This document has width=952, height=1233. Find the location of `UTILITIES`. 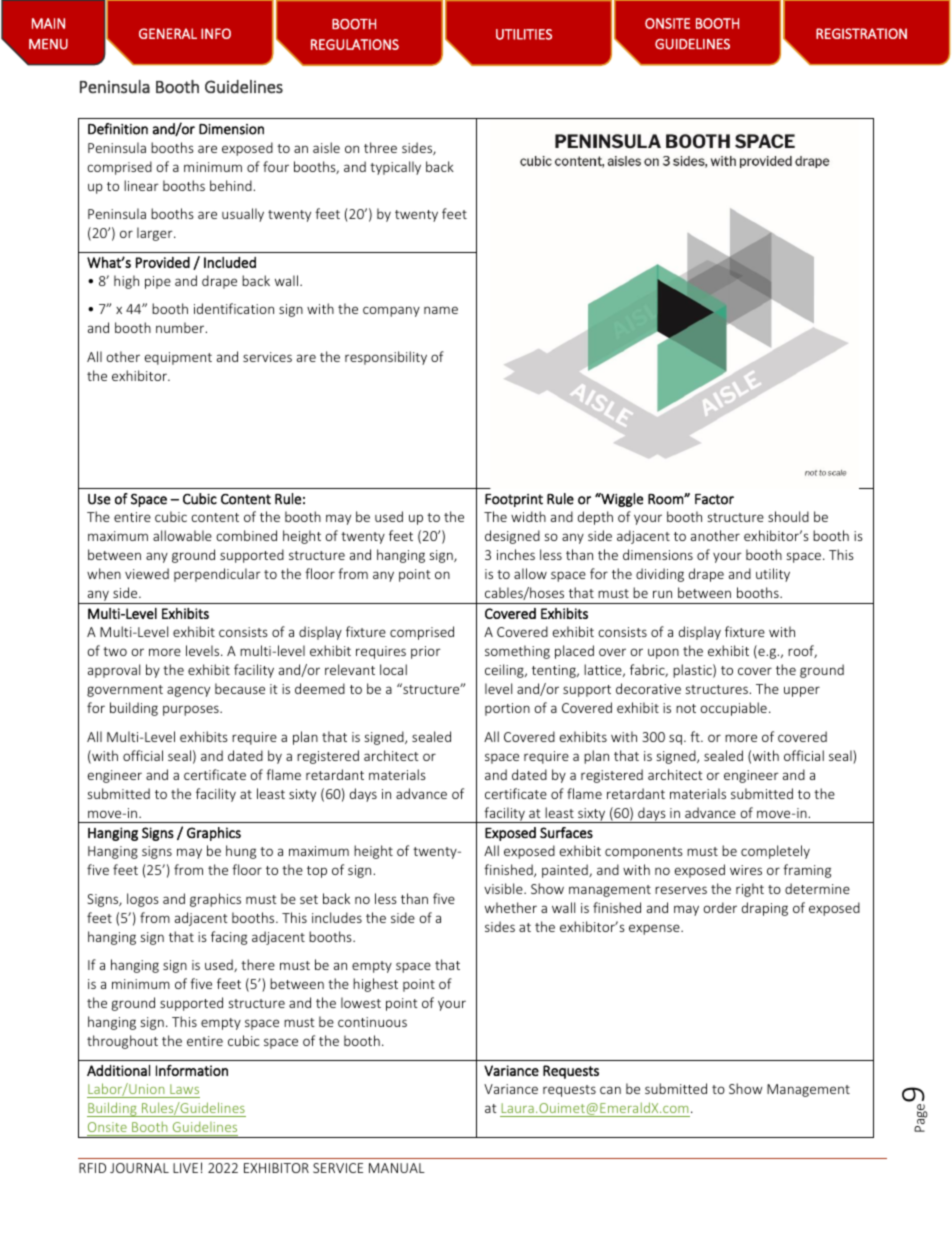

UTILITIES is located at coordinates (524, 34).
